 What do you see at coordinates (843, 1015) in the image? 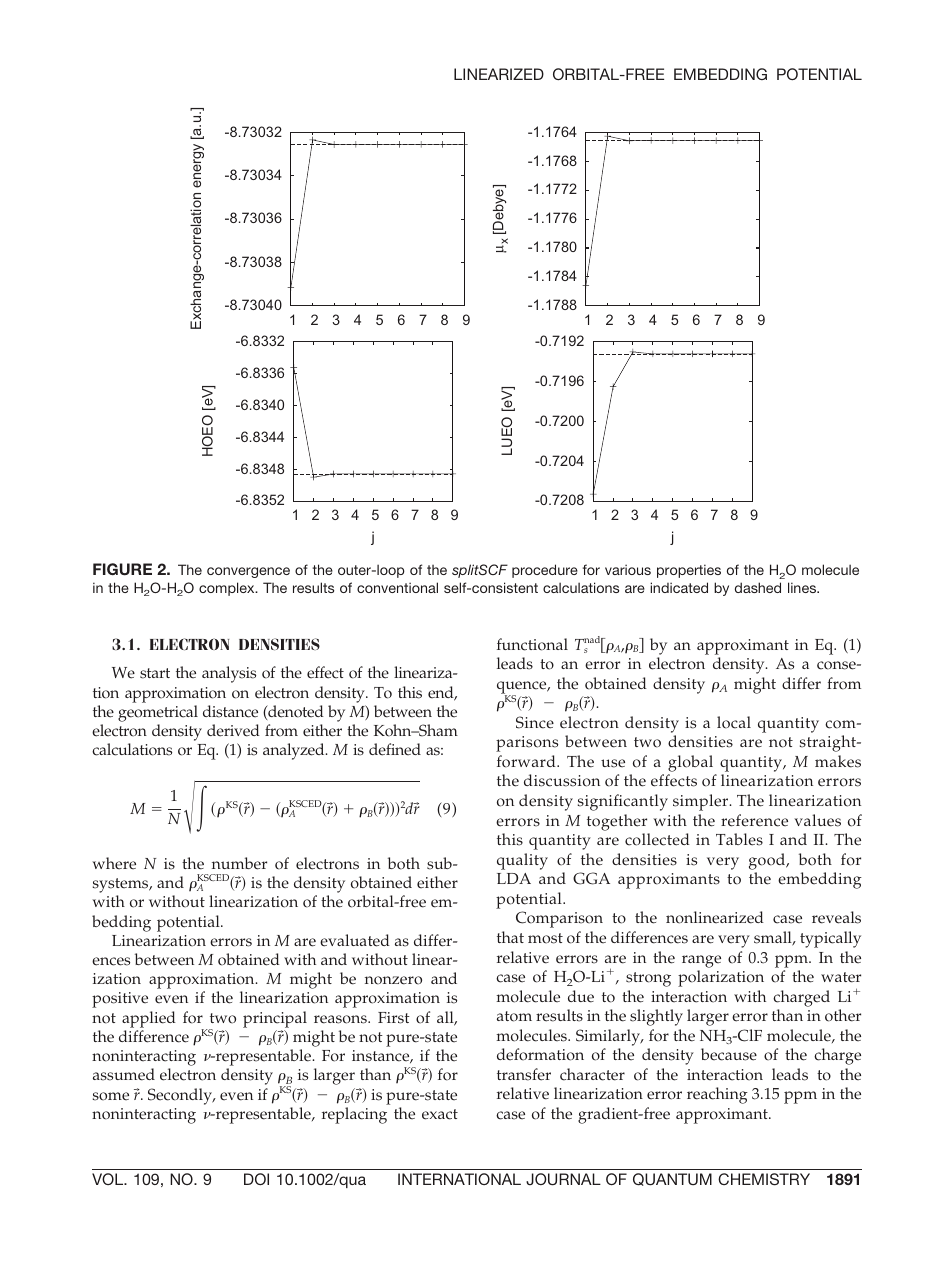
I see `other` at bounding box center [843, 1015].
